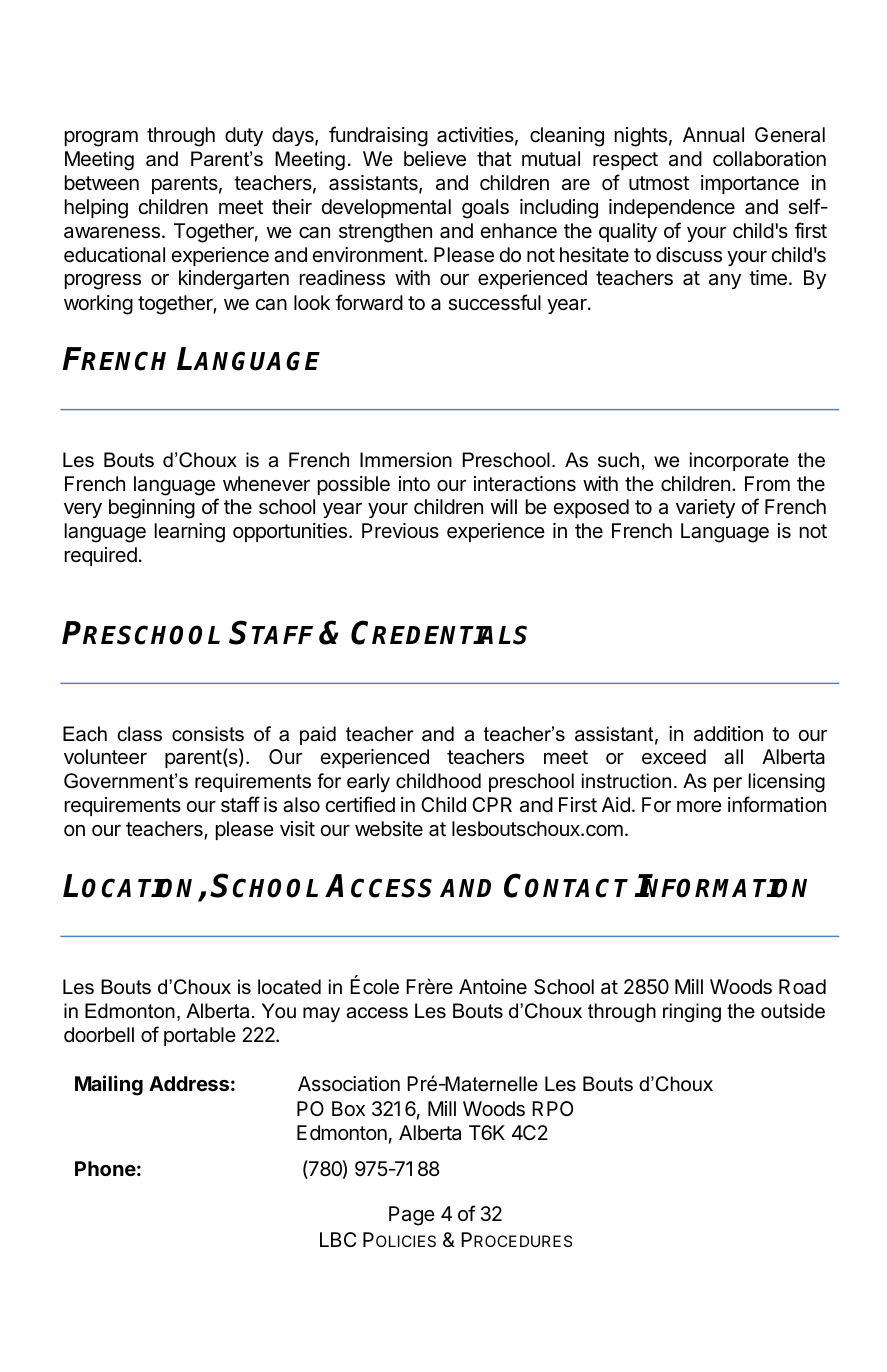  What do you see at coordinates (102, 182) in the image?
I see `between` at bounding box center [102, 182].
